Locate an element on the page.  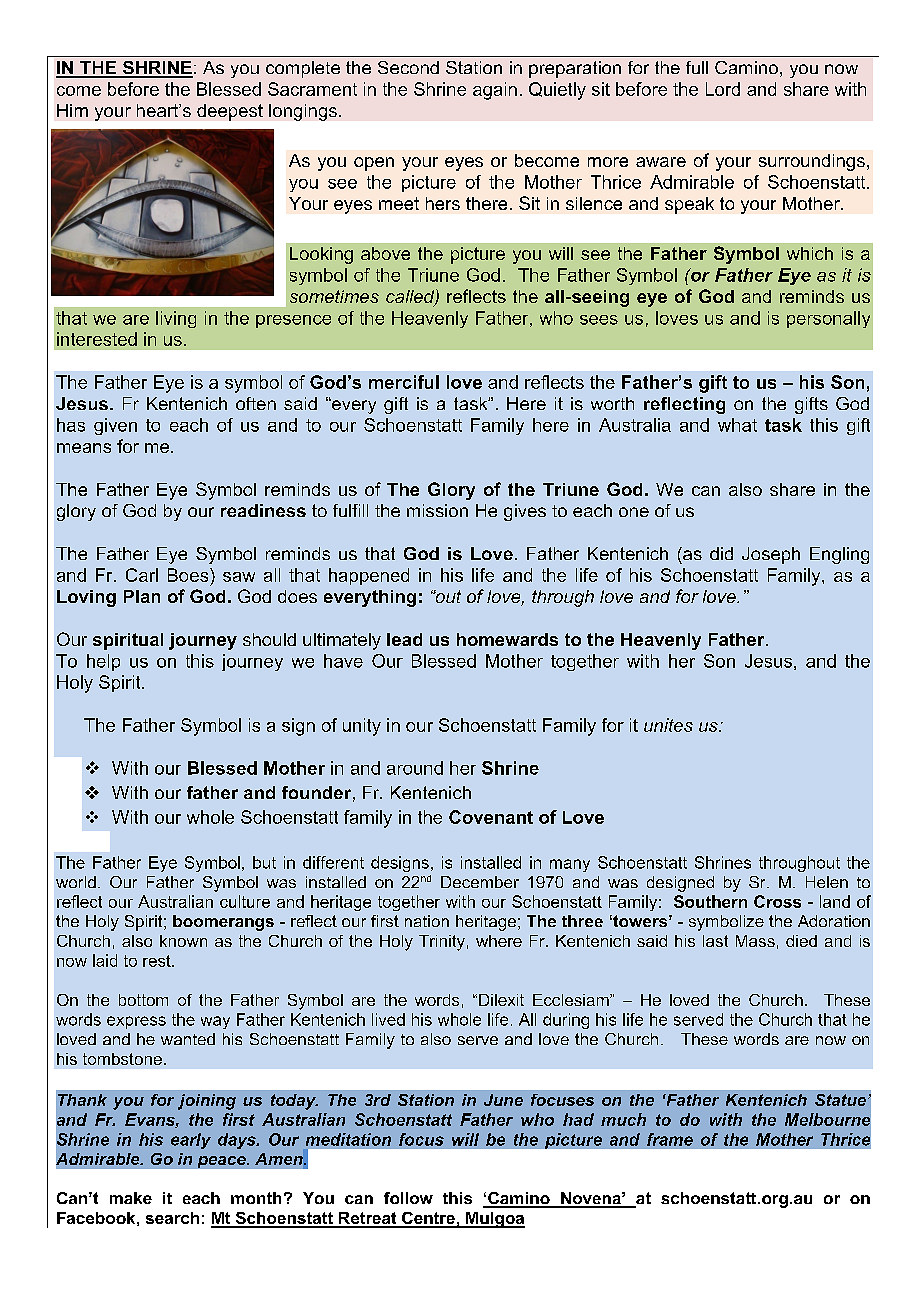
help is located at coordinates (103, 662).
